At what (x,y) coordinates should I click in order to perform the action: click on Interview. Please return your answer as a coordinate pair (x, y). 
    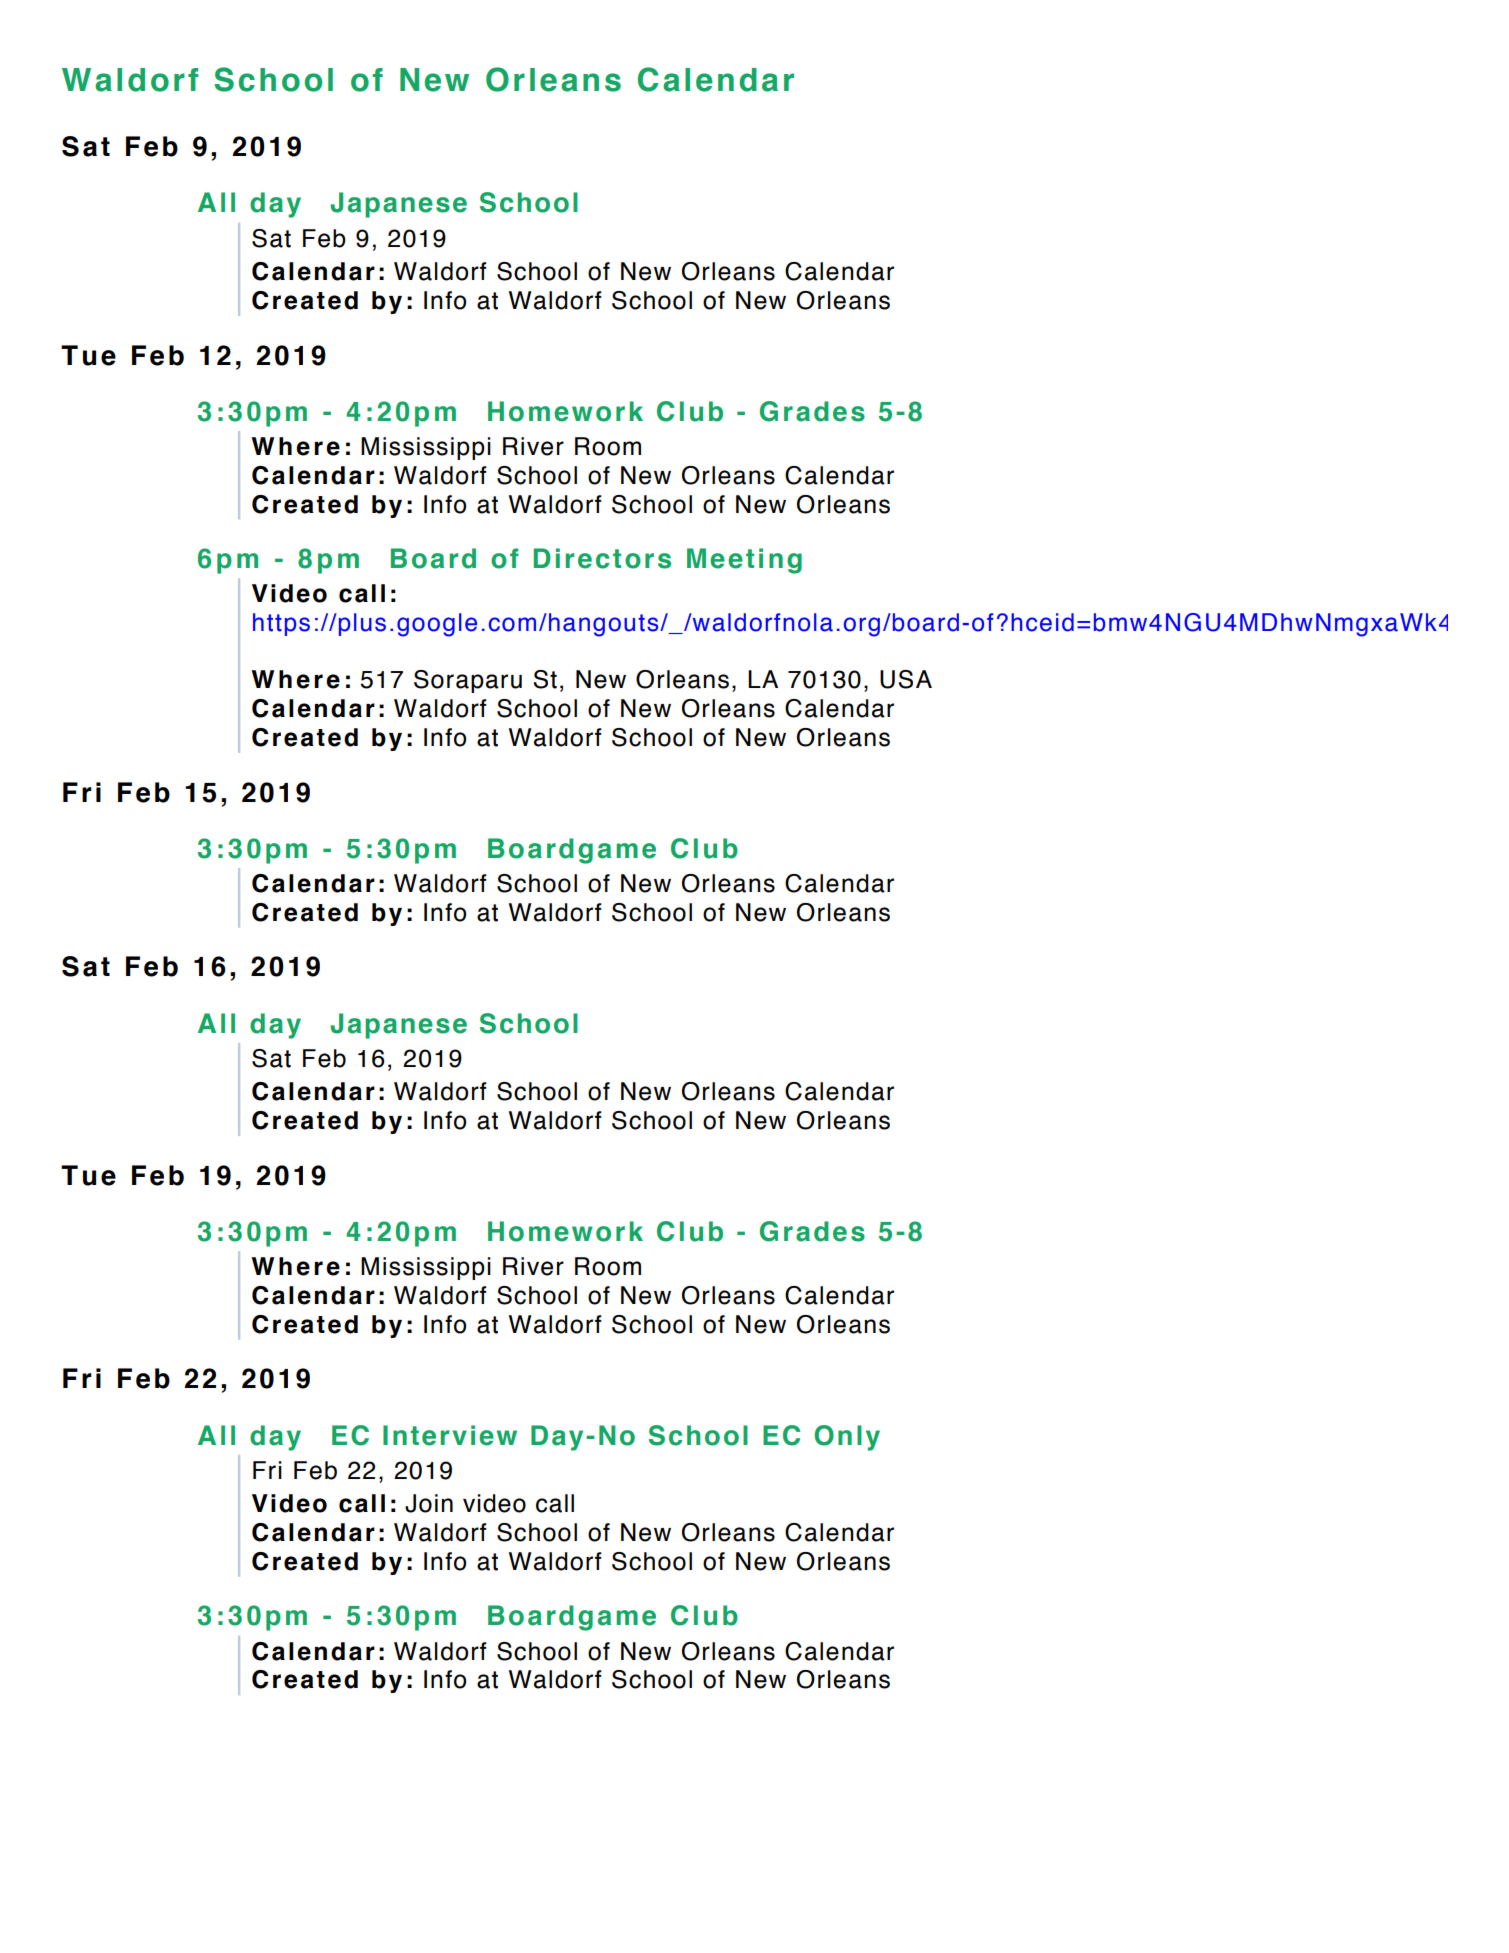
    Looking at the image, I should click on (450, 1435).
